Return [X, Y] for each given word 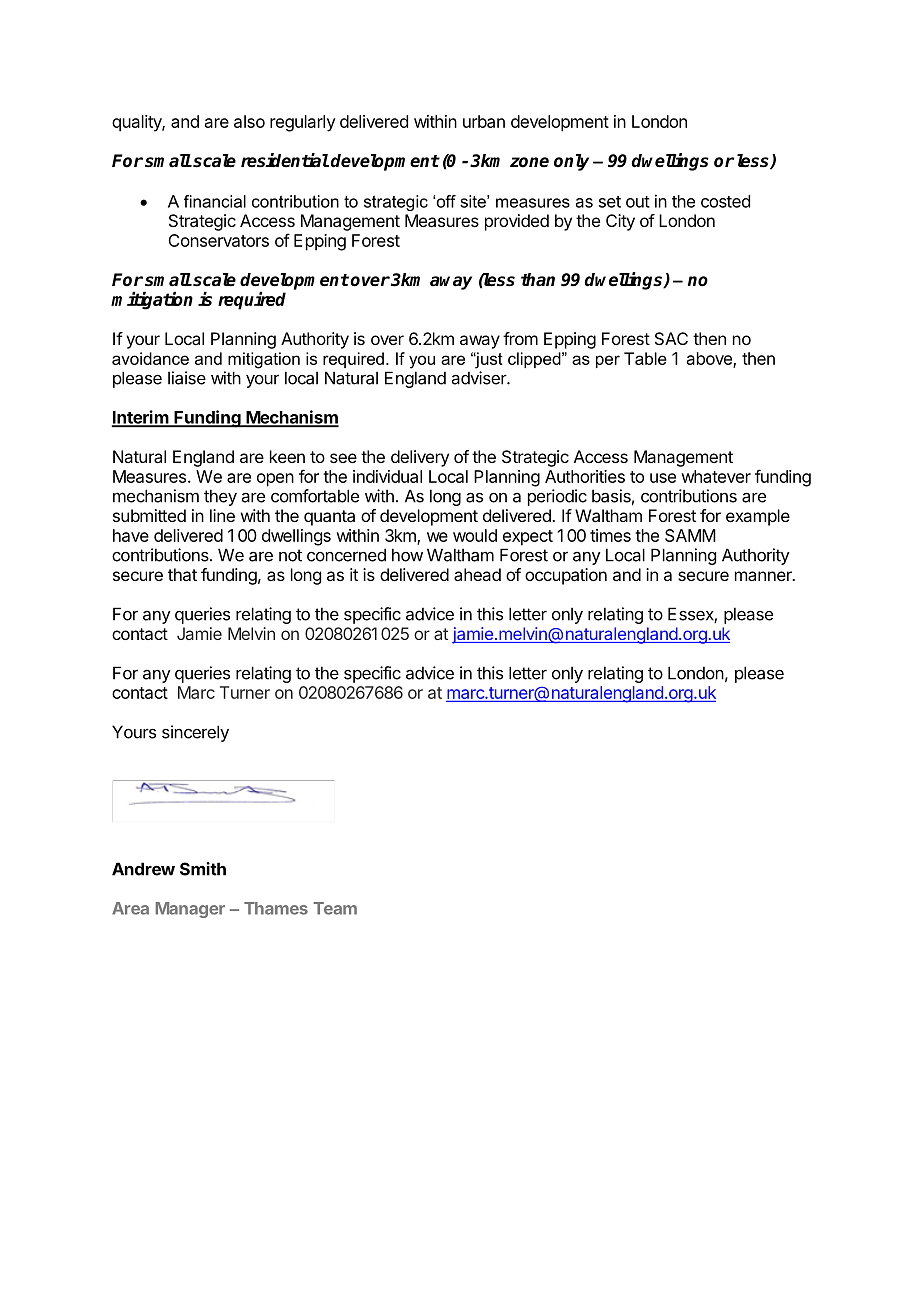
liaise [187, 378]
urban [484, 121]
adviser [480, 378]
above [710, 359]
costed [725, 201]
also [249, 121]
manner [764, 576]
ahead [477, 574]
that [182, 574]
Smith [203, 869]
